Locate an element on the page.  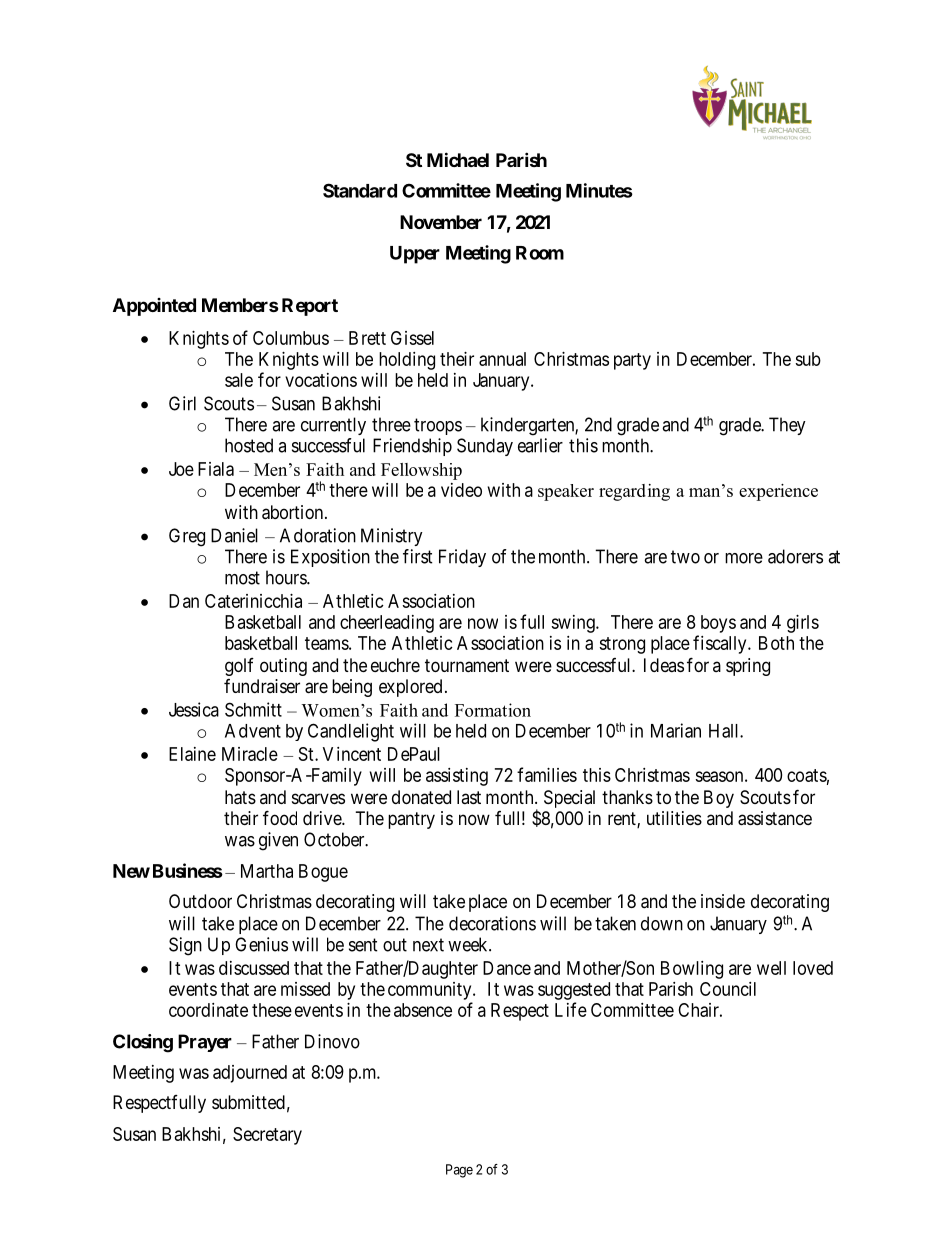
Daniel is located at coordinates (234, 535).
